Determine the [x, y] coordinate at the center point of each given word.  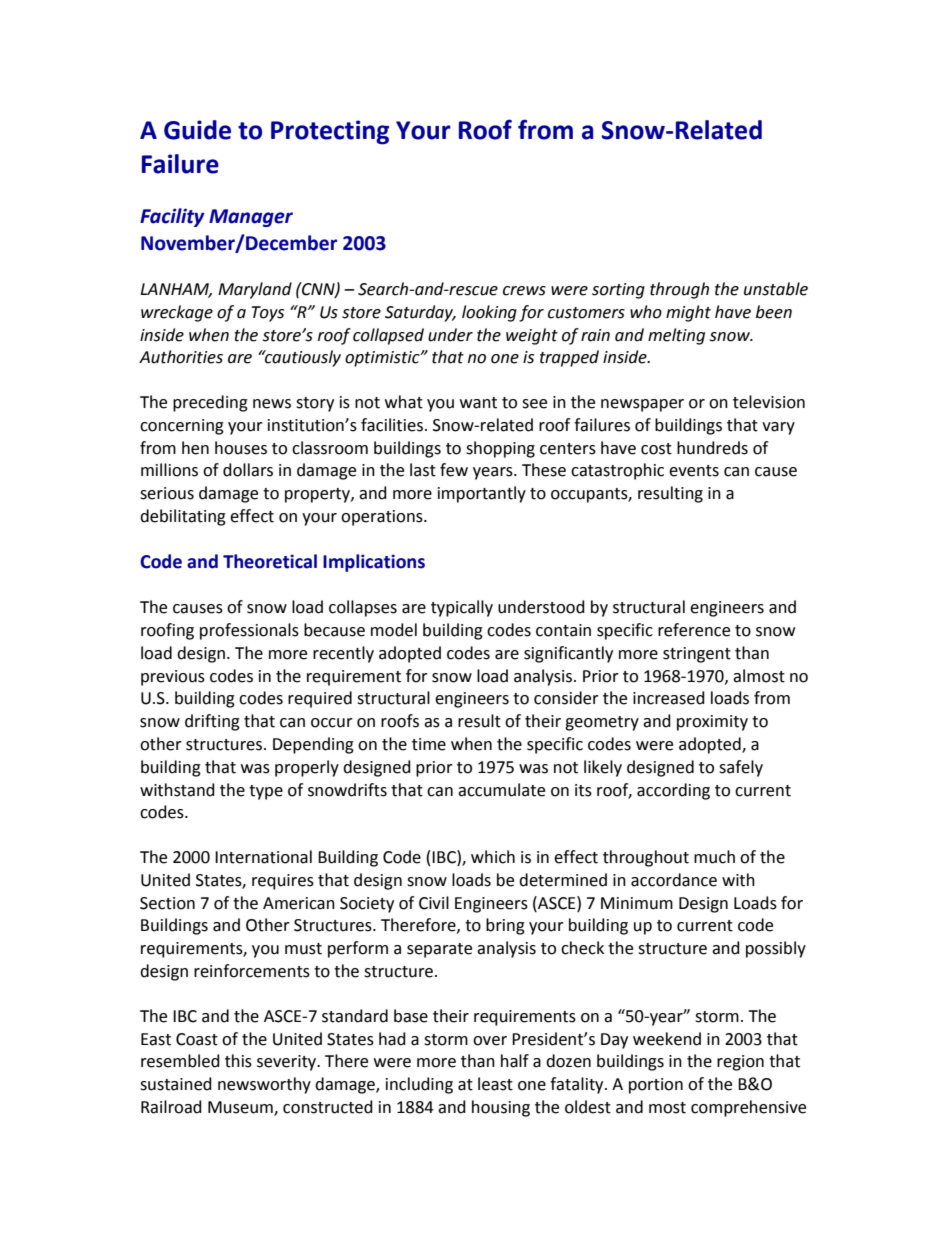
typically [462, 608]
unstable [776, 289]
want [478, 403]
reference [694, 630]
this [238, 1061]
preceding [210, 403]
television [769, 402]
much [714, 857]
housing [501, 1108]
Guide [197, 130]
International [263, 857]
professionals [249, 631]
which [493, 857]
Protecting [330, 132]
